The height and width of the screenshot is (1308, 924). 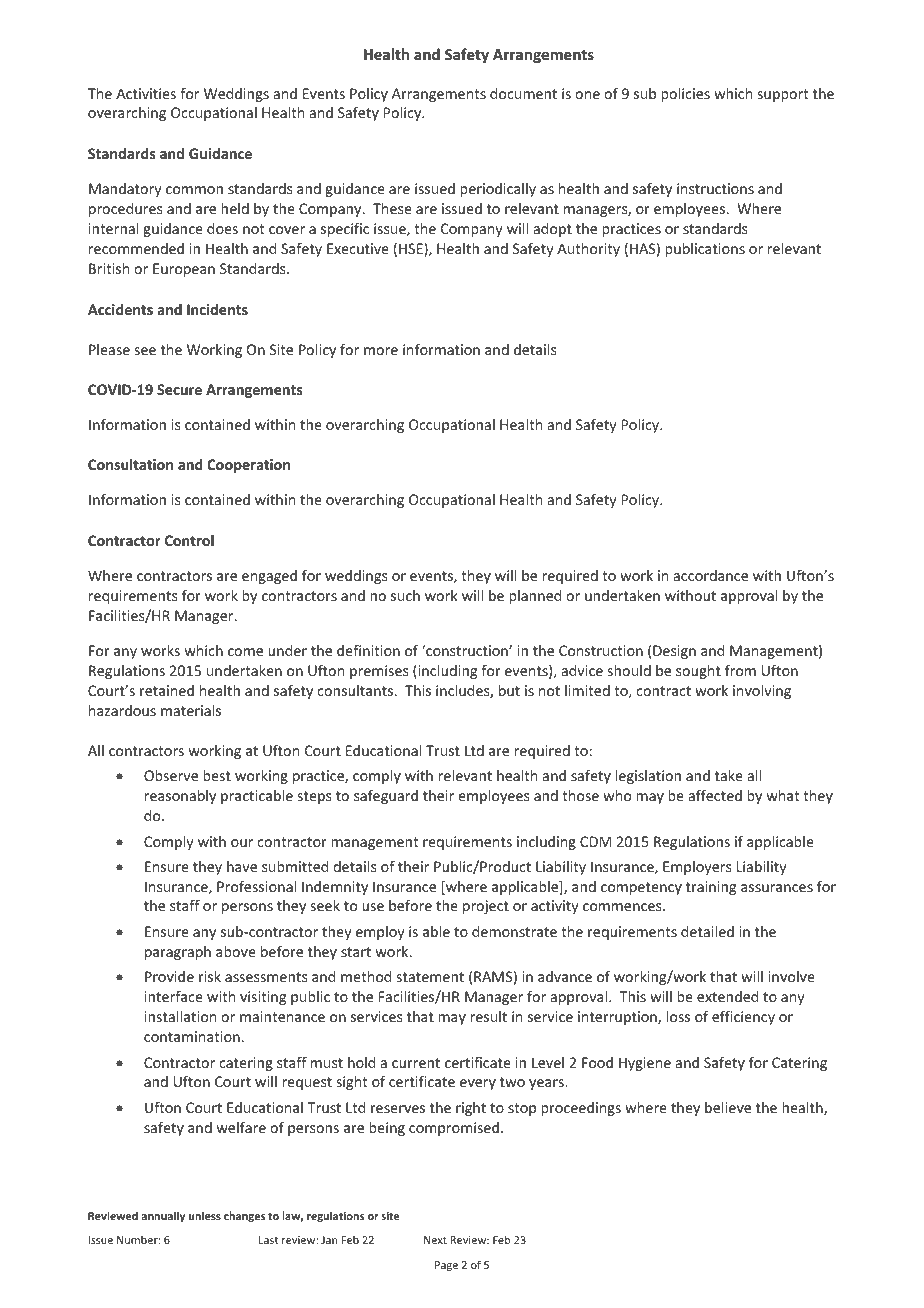 What do you see at coordinates (205, 1215) in the screenshot?
I see `unless` at bounding box center [205, 1215].
